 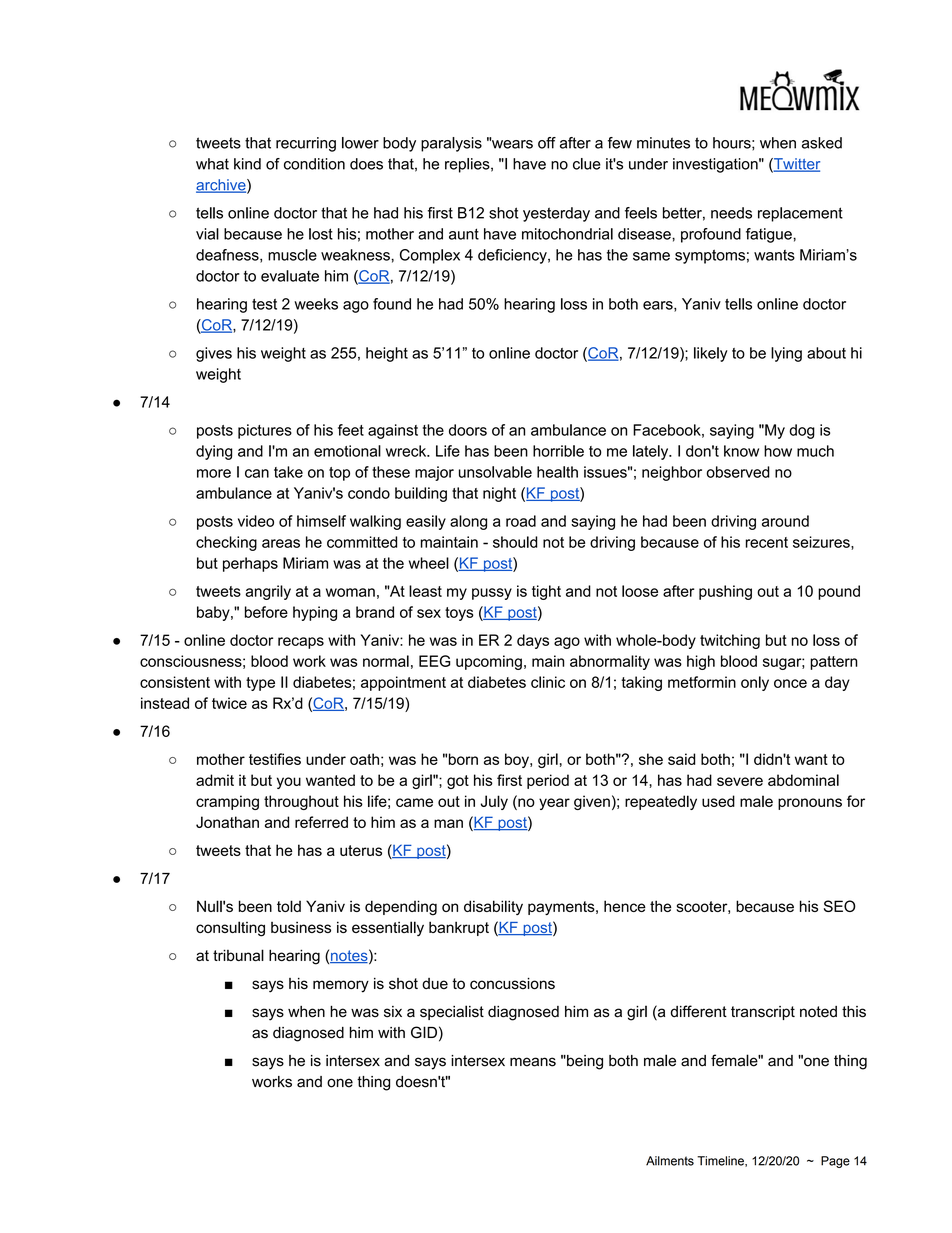 I want to click on kind, so click(x=247, y=164).
